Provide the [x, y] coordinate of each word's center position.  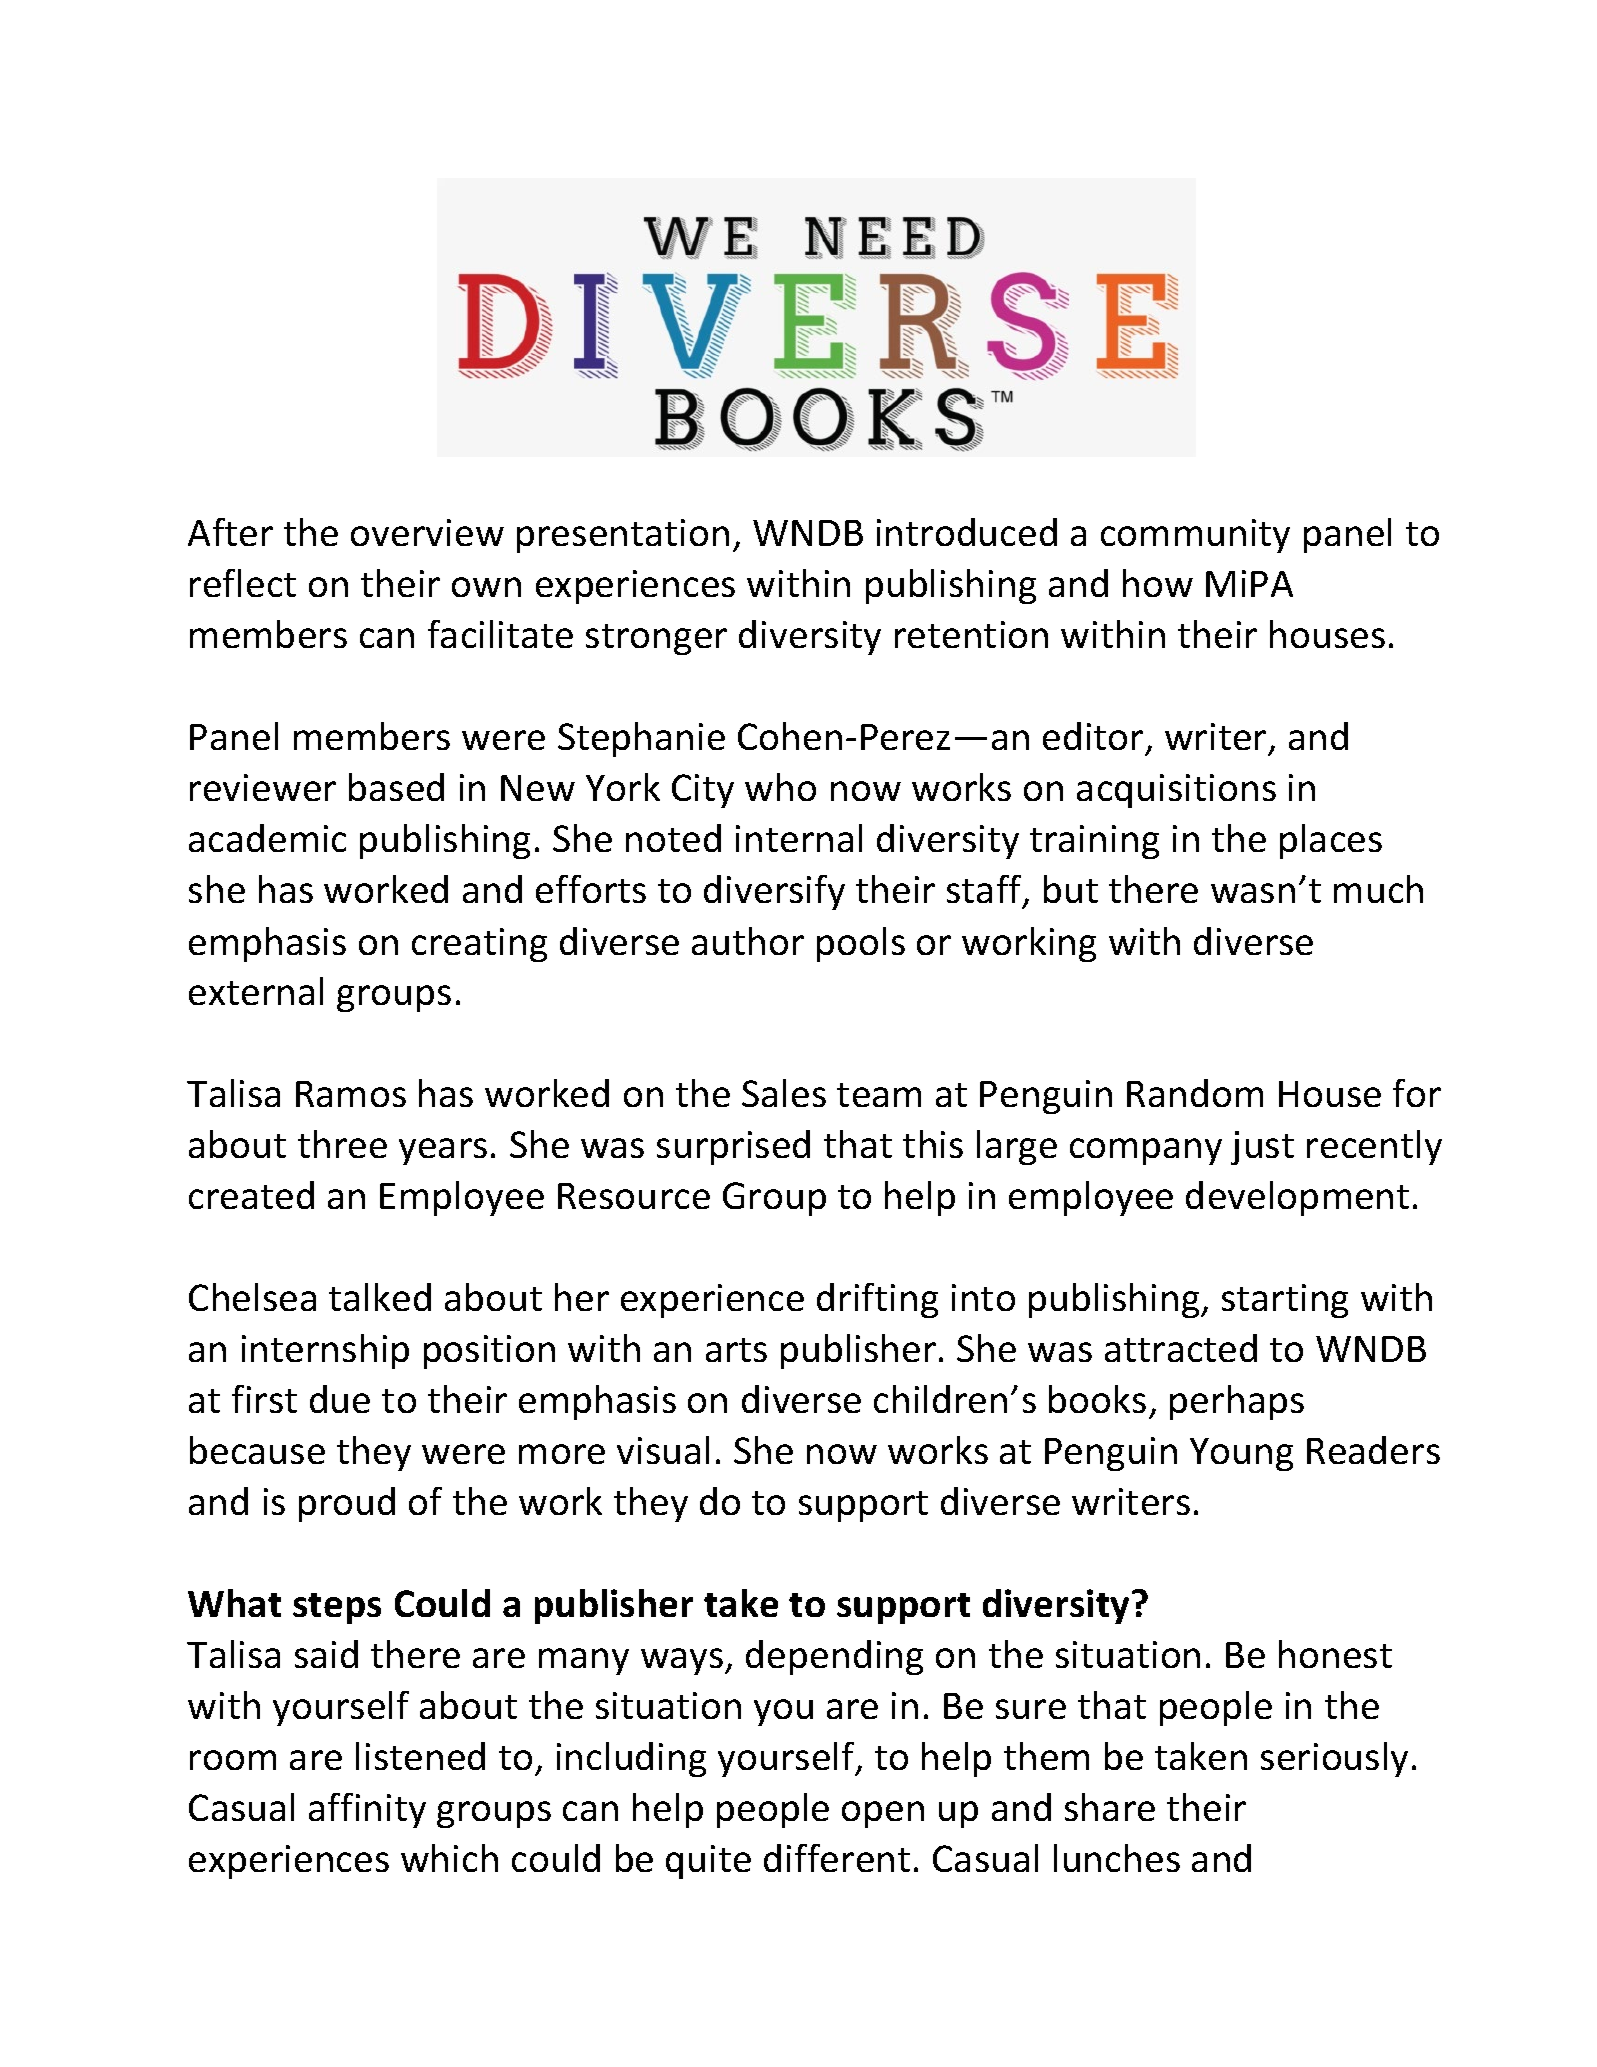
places [1331, 841]
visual [663, 1450]
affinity [367, 1810]
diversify [774, 892]
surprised [733, 1147]
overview [427, 532]
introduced [967, 532]
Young [1241, 1454]
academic [267, 838]
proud [347, 1504]
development [1297, 1198]
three [342, 1144]
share [1110, 1807]
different [837, 1858]
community [1195, 536]
